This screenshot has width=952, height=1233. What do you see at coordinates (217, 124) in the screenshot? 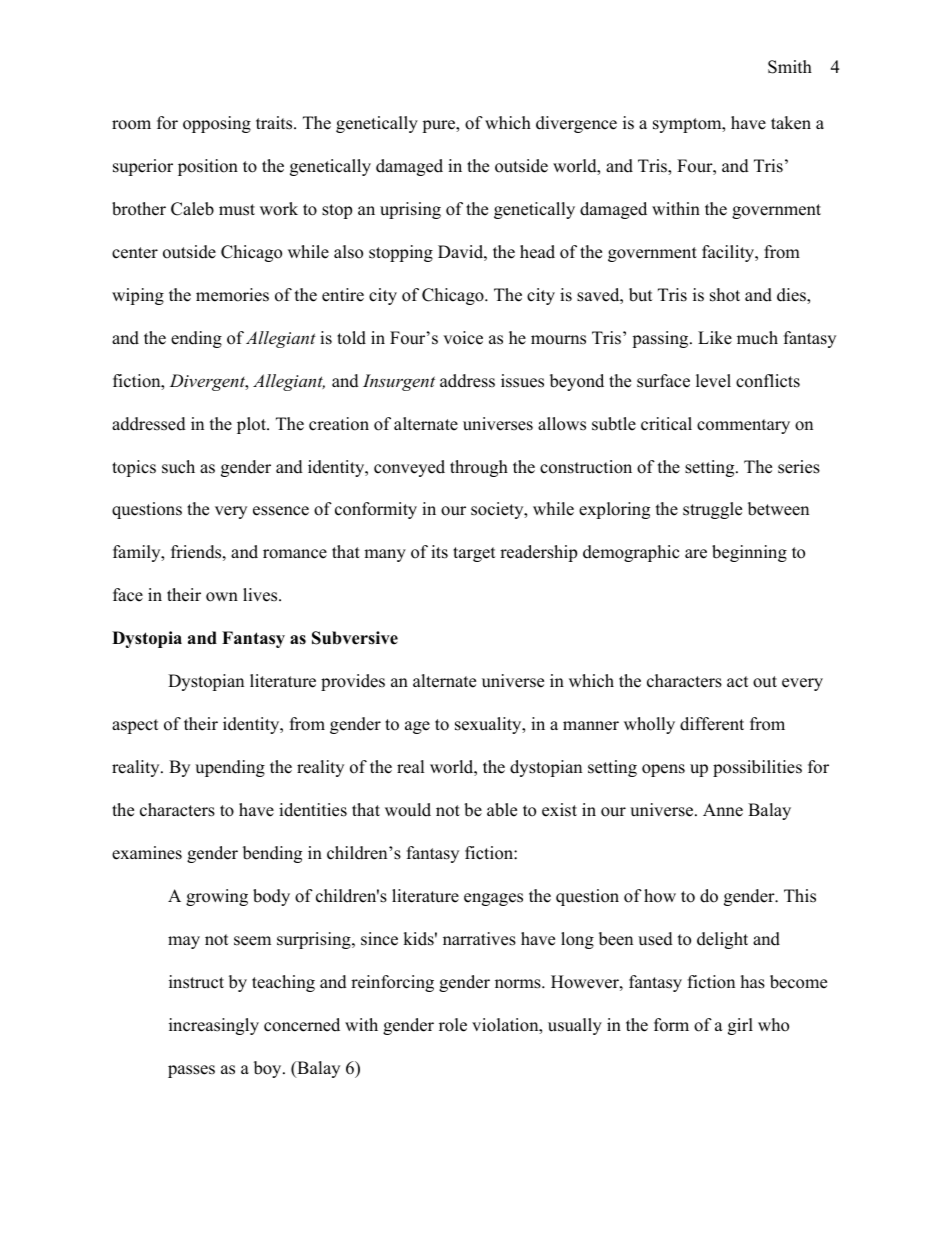
I see `opposing` at bounding box center [217, 124].
